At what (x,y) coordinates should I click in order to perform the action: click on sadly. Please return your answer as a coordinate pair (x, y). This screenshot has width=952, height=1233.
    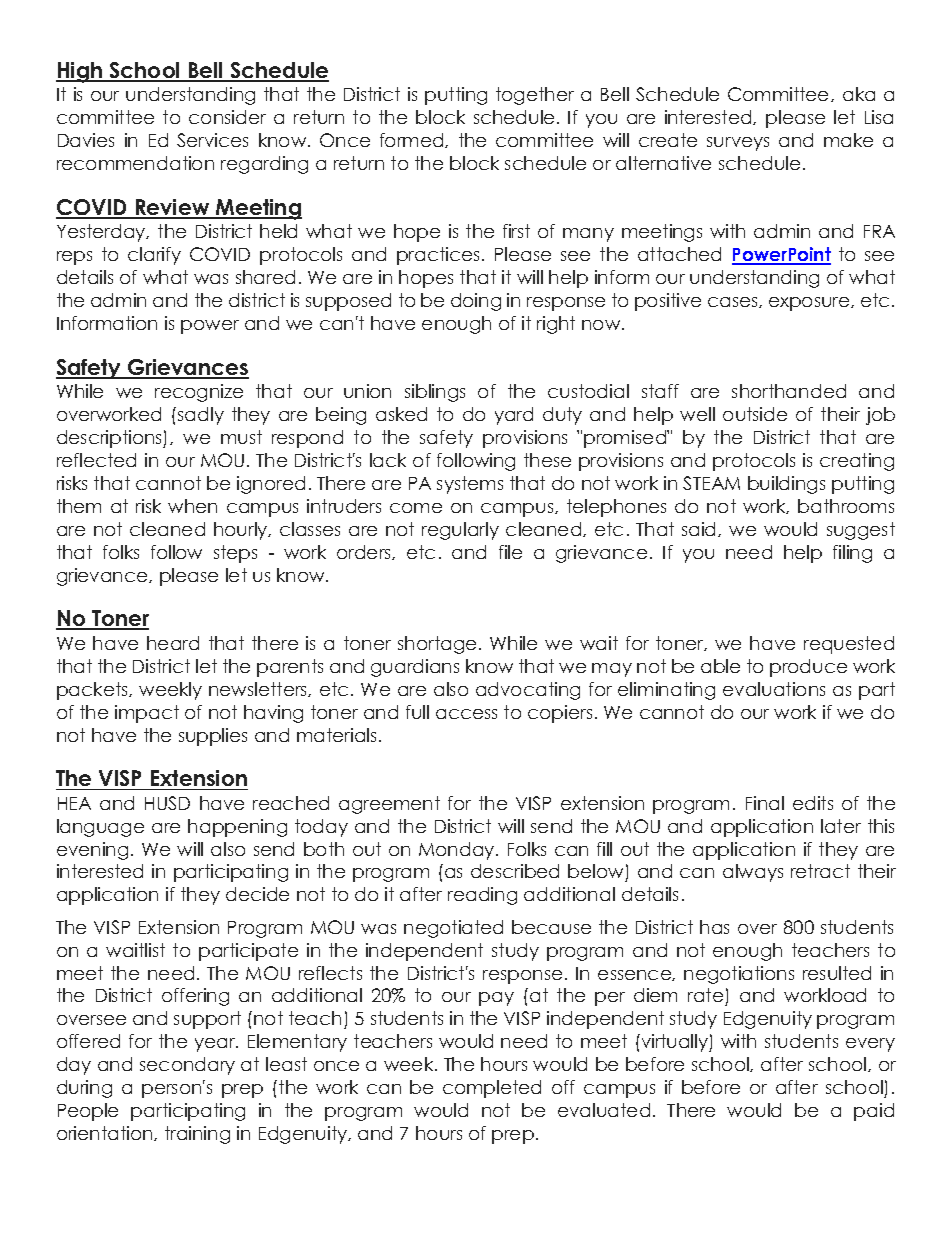
    Looking at the image, I should click on (201, 416).
